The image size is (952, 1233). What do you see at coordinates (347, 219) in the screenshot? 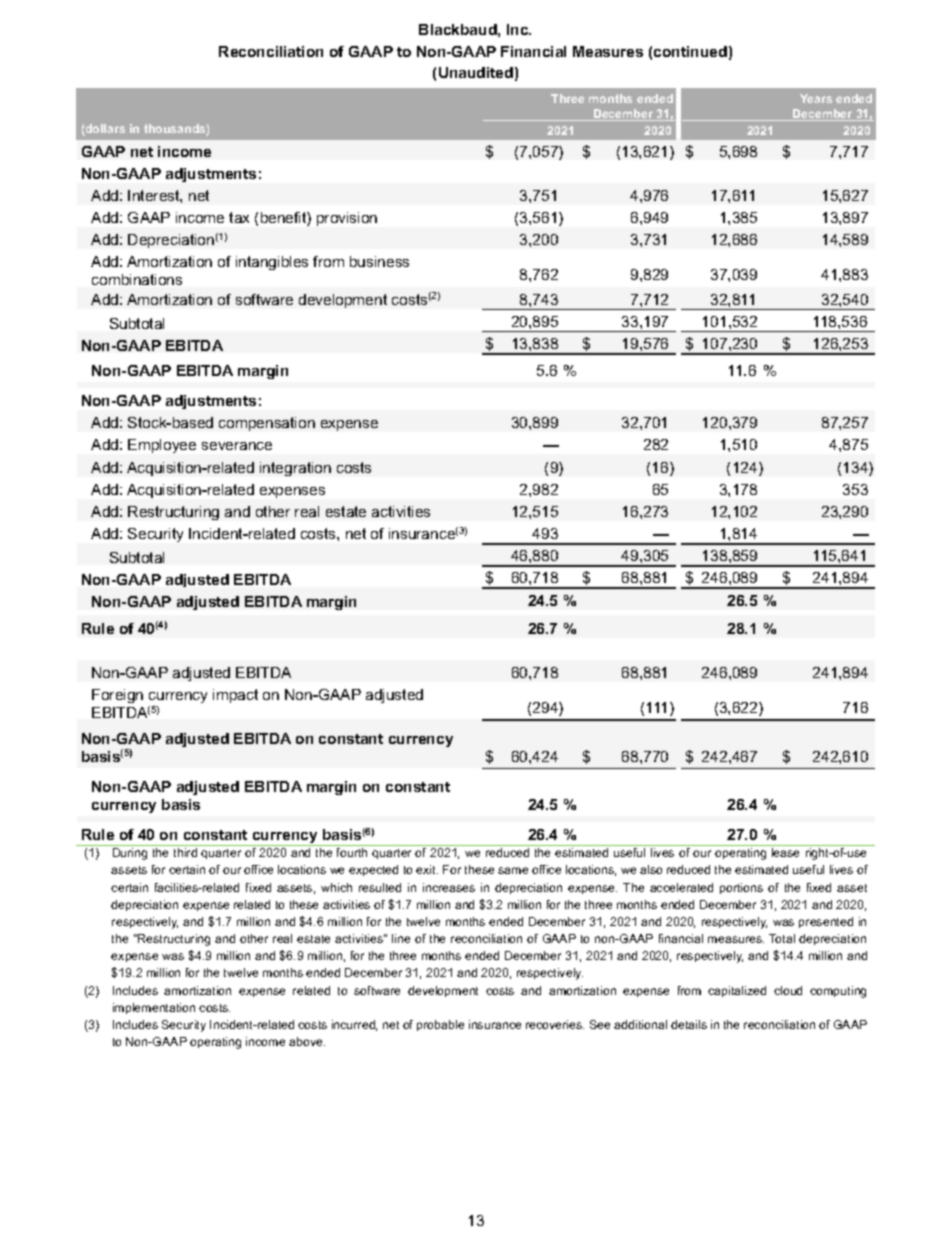
I see `provision` at bounding box center [347, 219].
